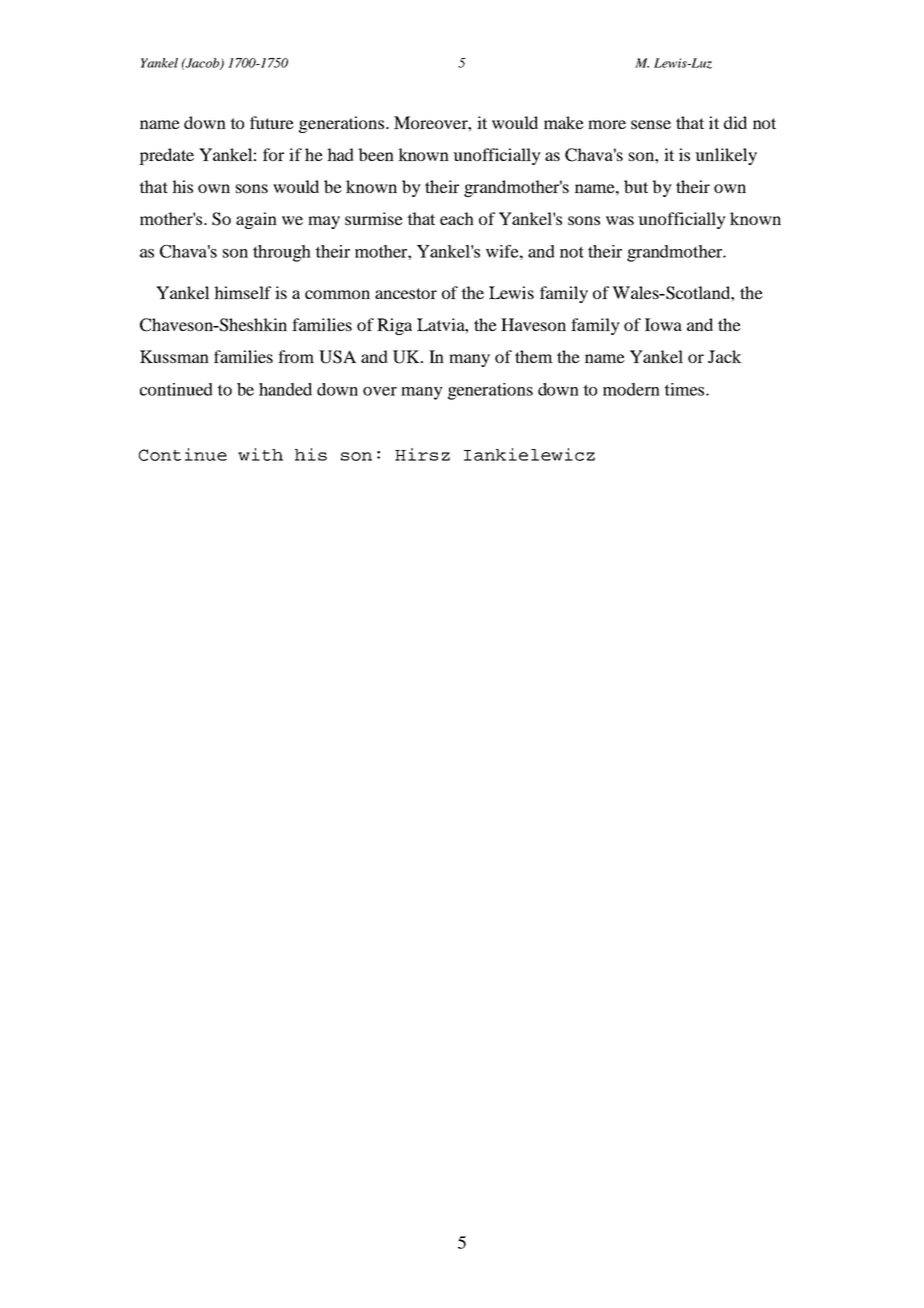  What do you see at coordinates (564, 122) in the screenshot?
I see `make` at bounding box center [564, 122].
